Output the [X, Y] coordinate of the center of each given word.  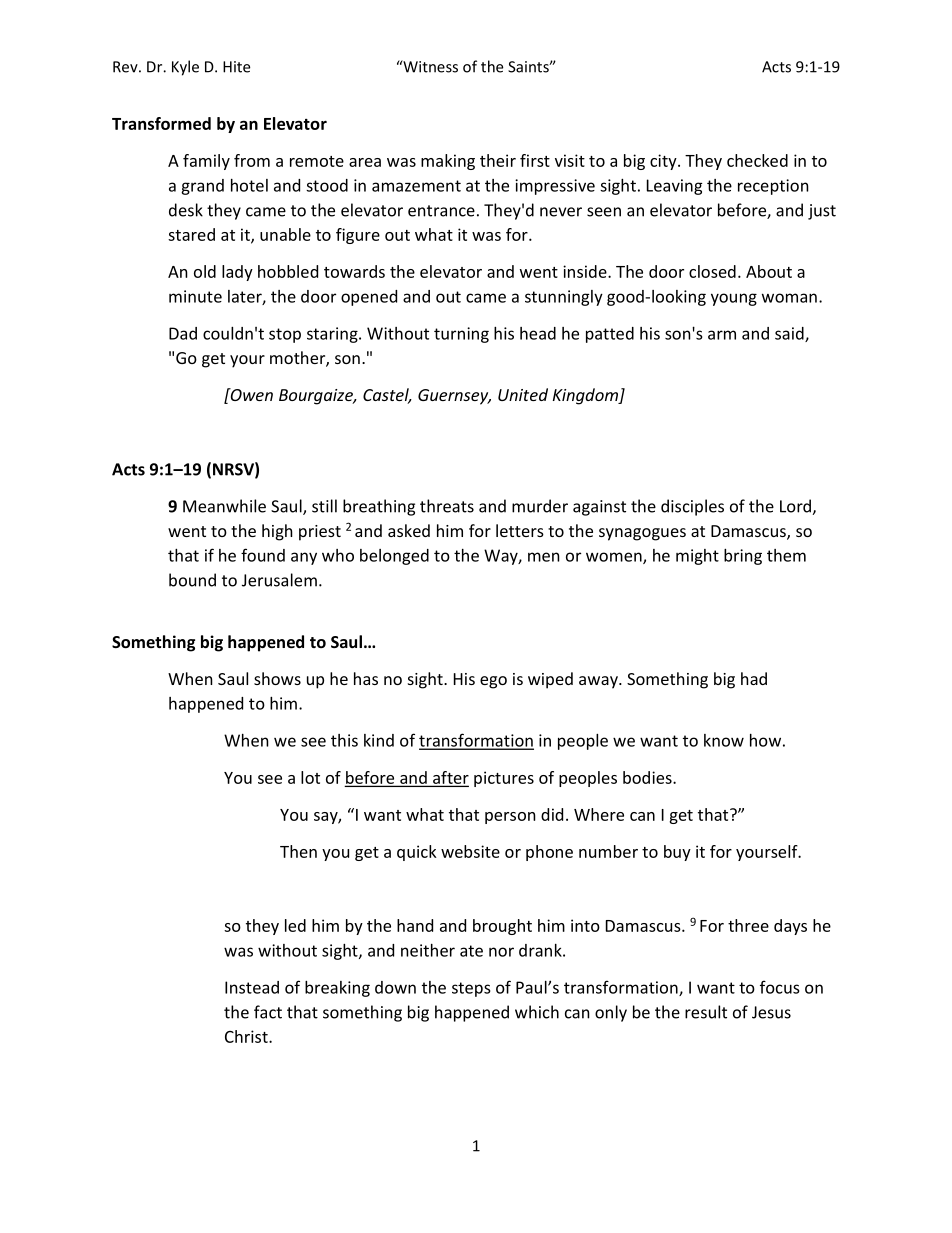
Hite [236, 67]
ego [493, 682]
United [523, 394]
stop [285, 335]
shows [277, 678]
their [498, 160]
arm [722, 335]
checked [757, 160]
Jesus [771, 1012]
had [754, 678]
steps [471, 989]
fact [268, 1012]
